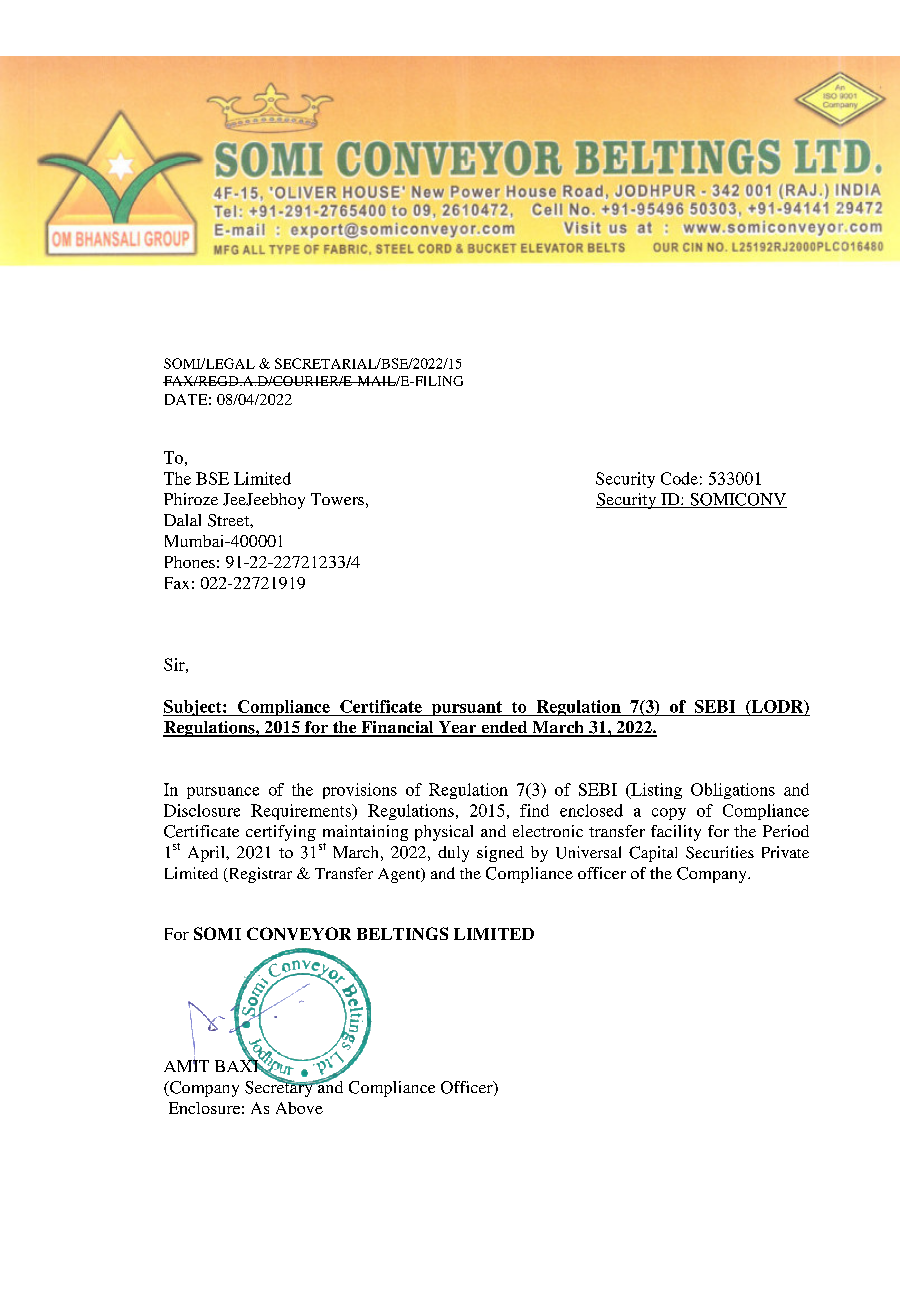 The height and width of the screenshot is (1308, 924). Describe the element at coordinates (186, 1065) in the screenshot. I see `AMIT` at that location.
